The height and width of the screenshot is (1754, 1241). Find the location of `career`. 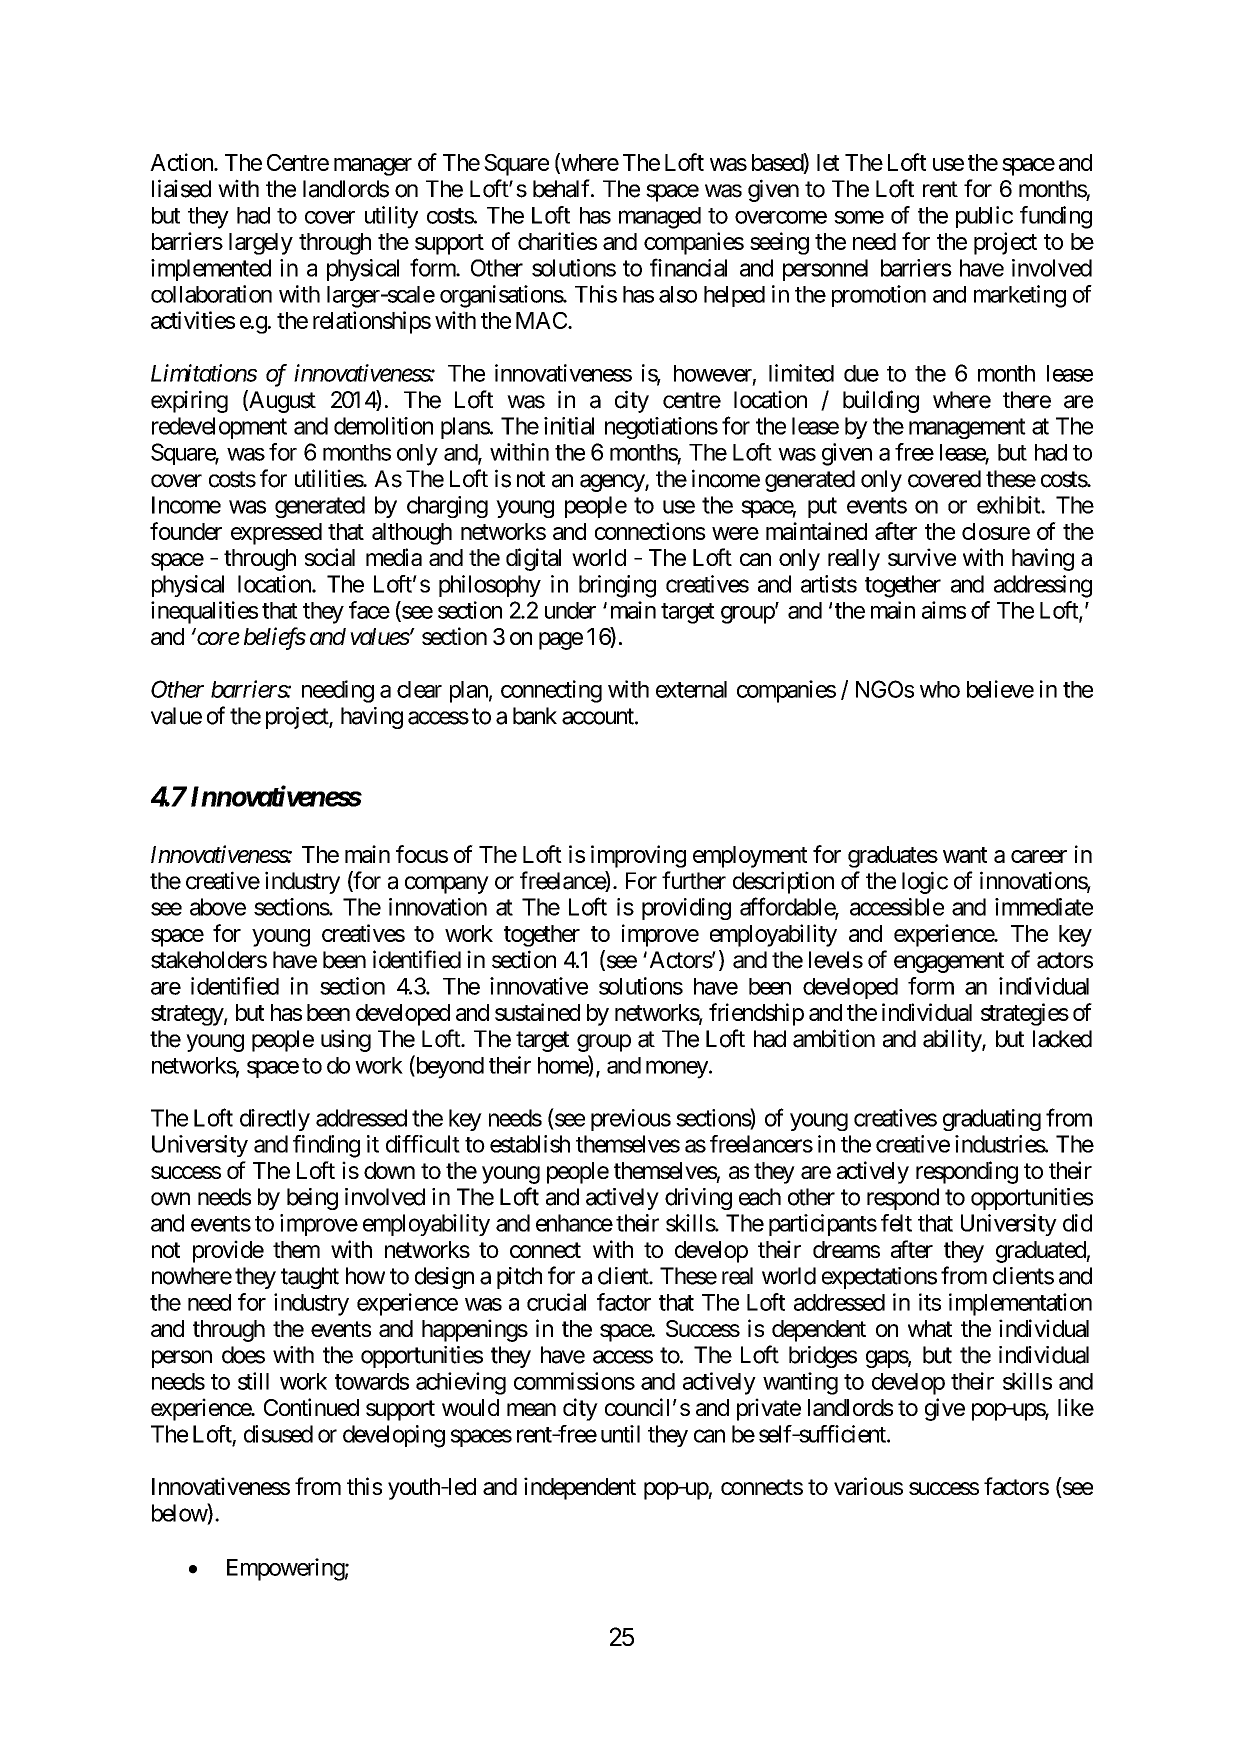

career is located at coordinates (1039, 856).
